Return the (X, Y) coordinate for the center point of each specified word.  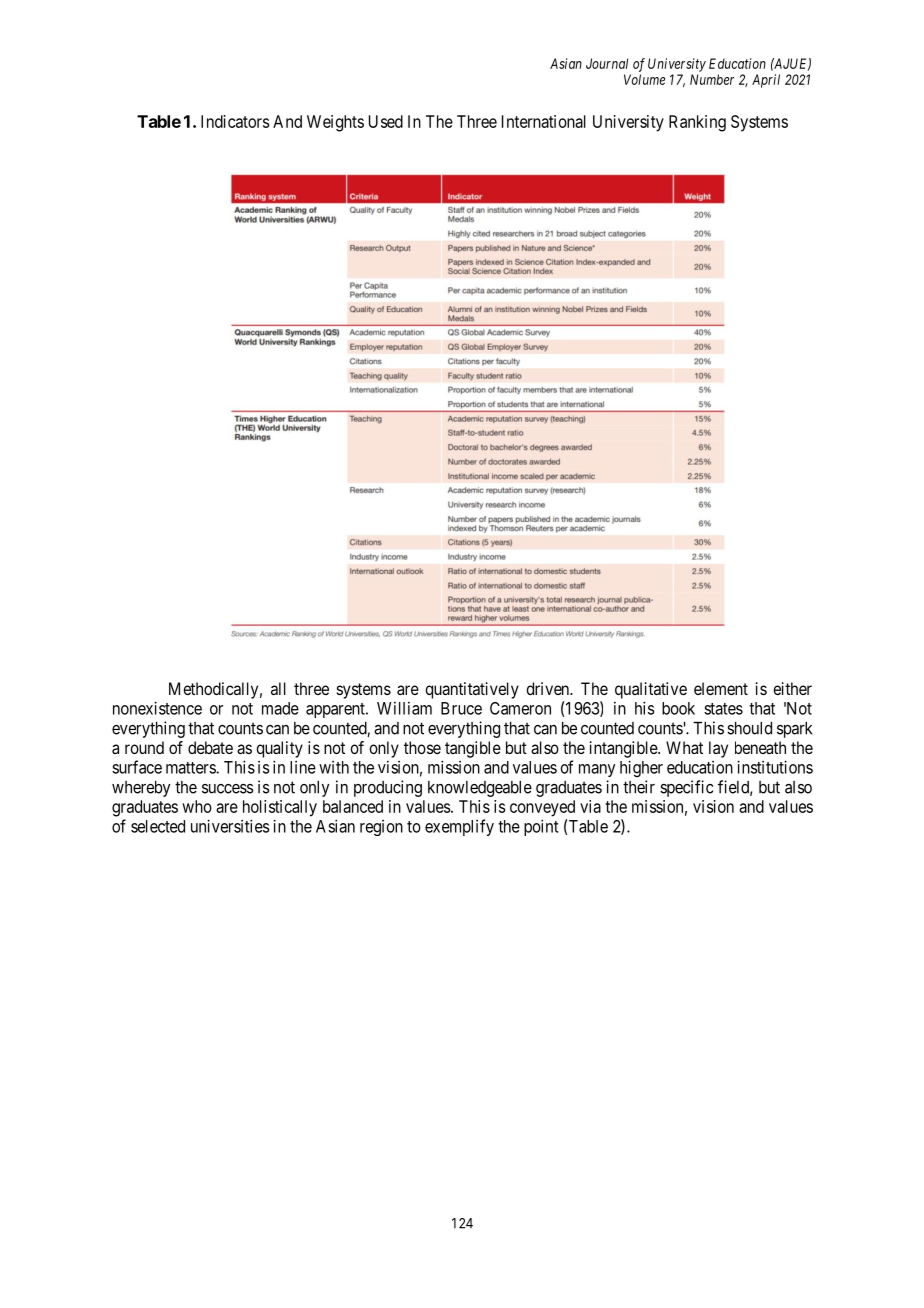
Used (386, 121)
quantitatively (472, 690)
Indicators (235, 121)
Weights (335, 123)
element (721, 688)
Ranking (697, 123)
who (197, 806)
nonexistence (157, 708)
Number (712, 79)
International (544, 121)
